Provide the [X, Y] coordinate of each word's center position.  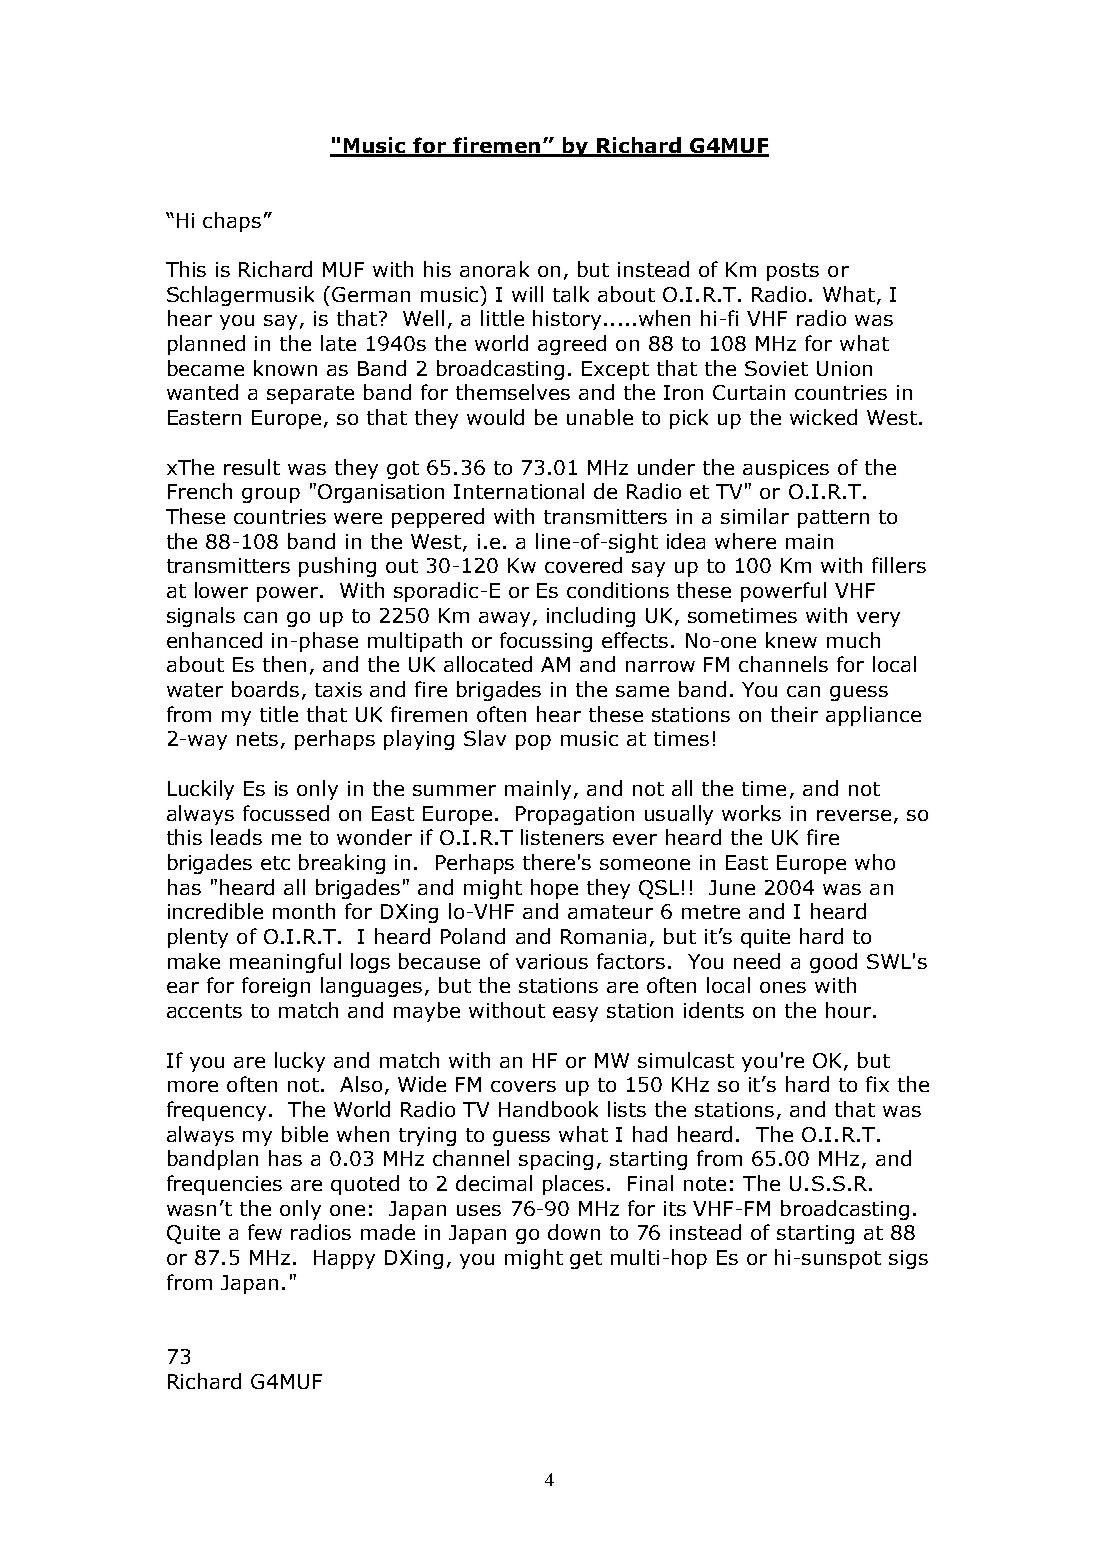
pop [533, 742]
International [519, 491]
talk [571, 294]
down [574, 1232]
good [833, 963]
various [552, 961]
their [794, 714]
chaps [232, 222]
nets [257, 739]
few [265, 1232]
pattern [833, 519]
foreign [276, 987]
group [271, 495]
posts [793, 272]
